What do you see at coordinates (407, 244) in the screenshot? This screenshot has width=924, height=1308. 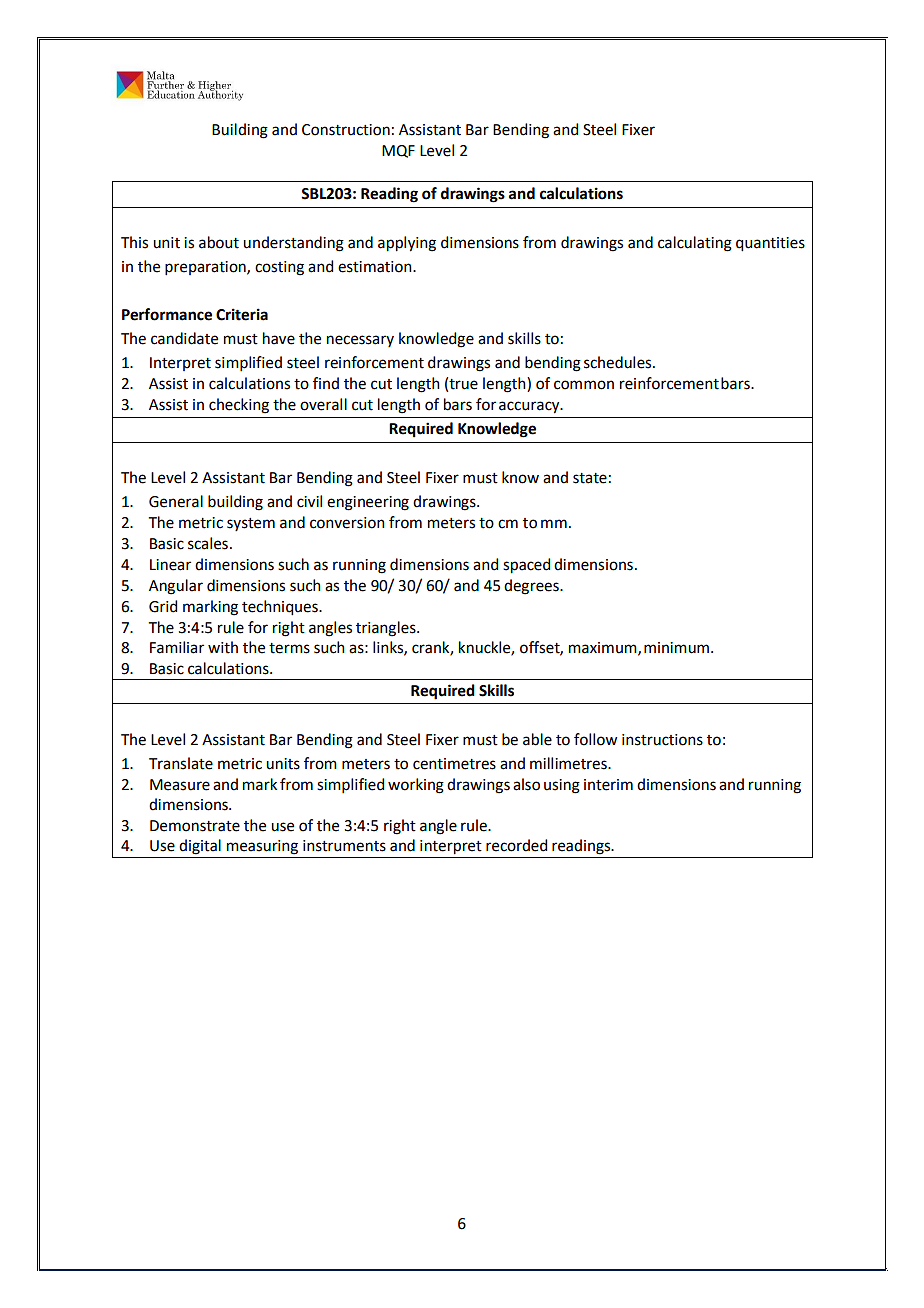 I see `applying` at bounding box center [407, 244].
